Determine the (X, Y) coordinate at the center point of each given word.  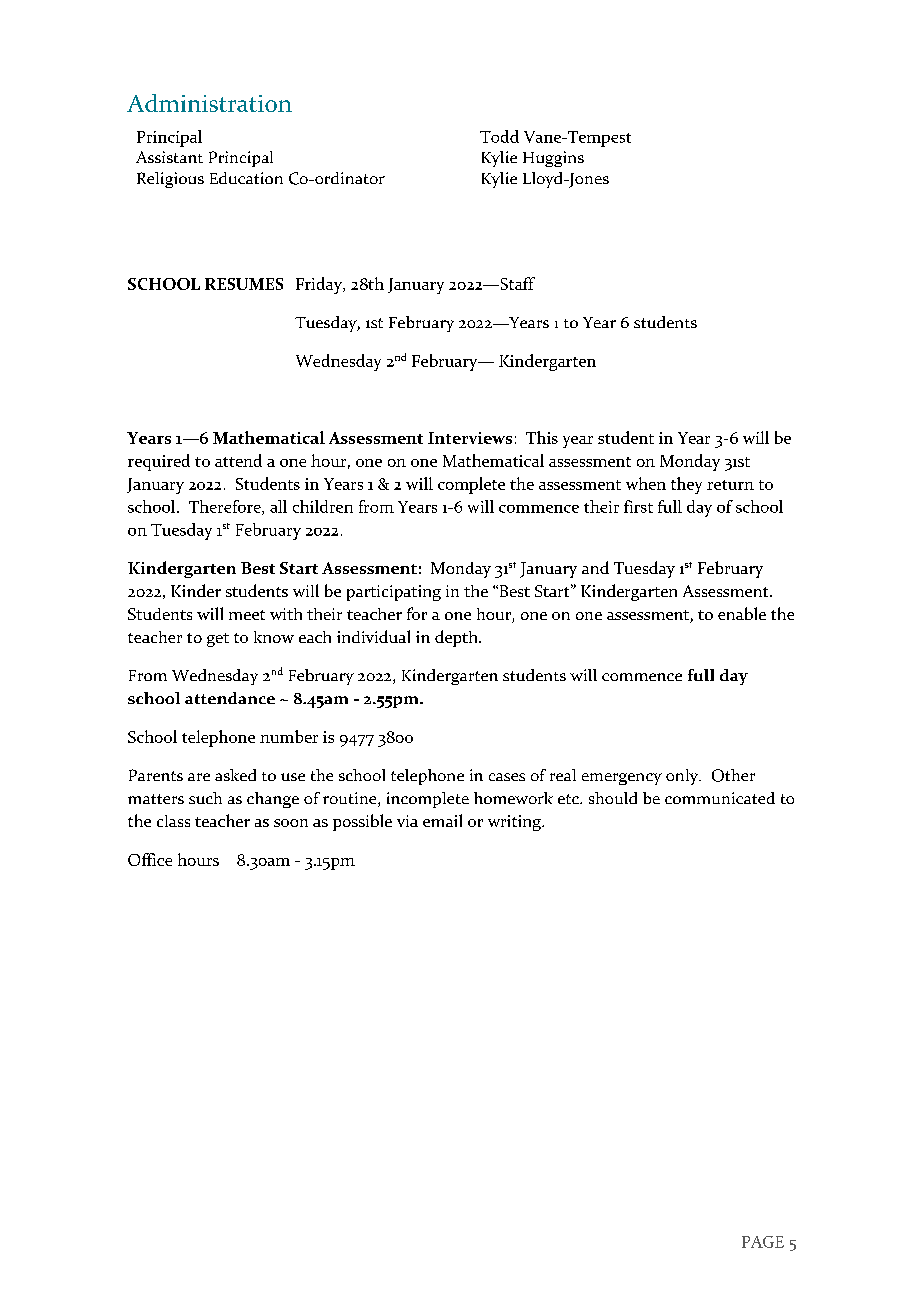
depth (457, 638)
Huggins (553, 159)
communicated (720, 798)
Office (150, 859)
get (218, 640)
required (159, 462)
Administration (209, 103)
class (173, 821)
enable (742, 613)
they (686, 485)
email (442, 820)
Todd (499, 136)
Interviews (470, 438)
